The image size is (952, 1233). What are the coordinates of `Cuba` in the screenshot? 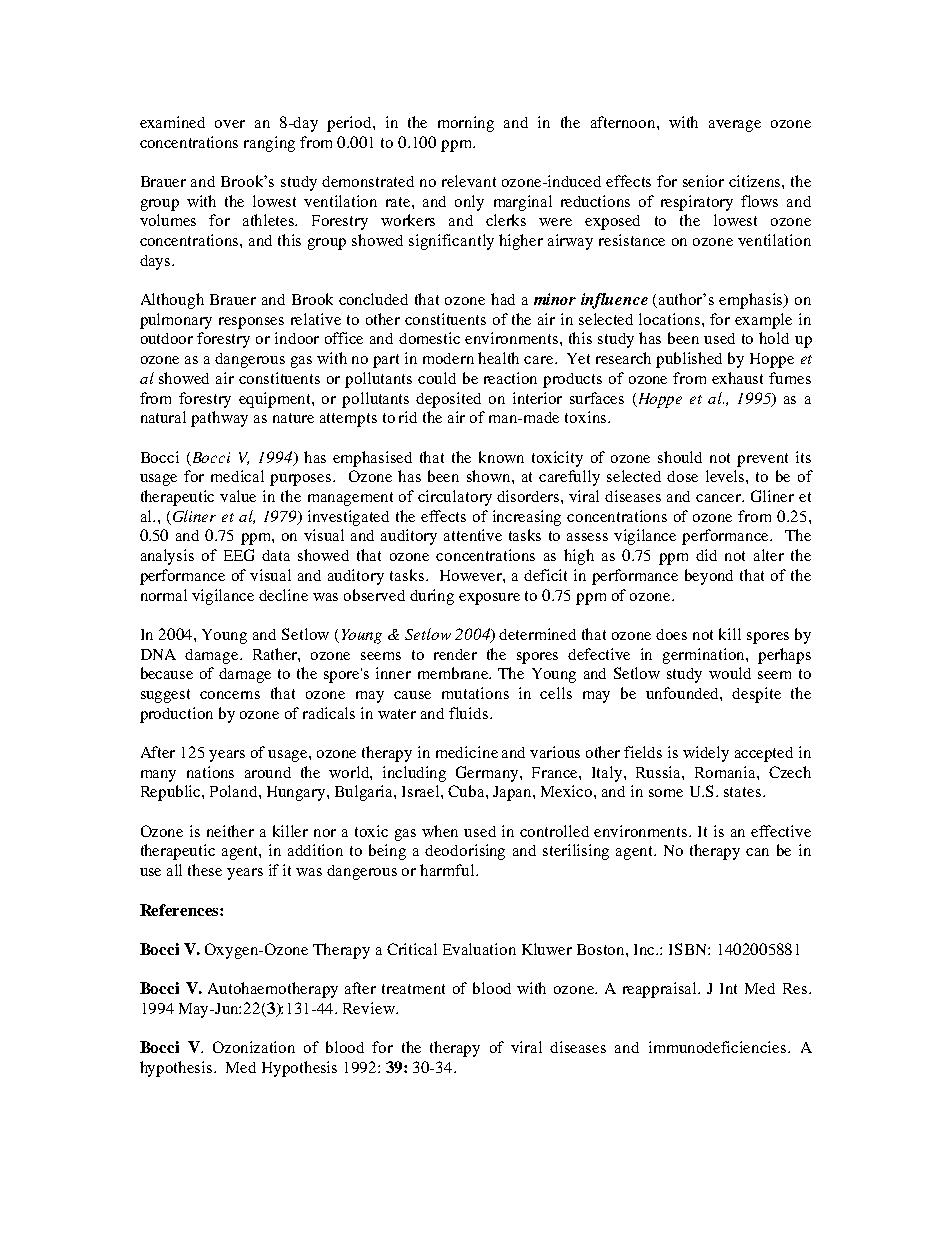 It's located at (467, 791).
